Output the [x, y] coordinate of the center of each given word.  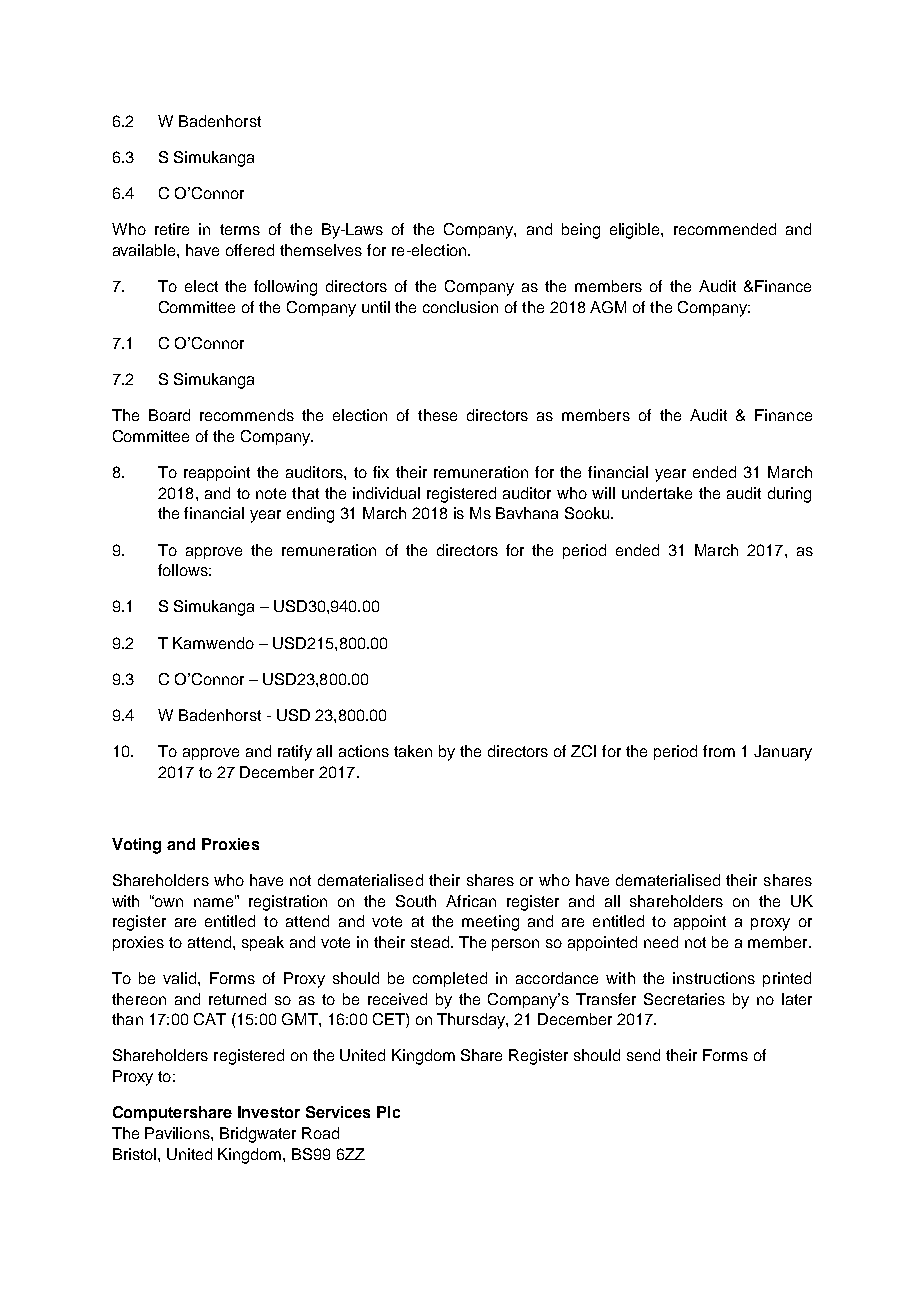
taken [413, 751]
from [719, 751]
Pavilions [178, 1133]
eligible [636, 231]
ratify [295, 753]
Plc [388, 1112]
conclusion [460, 307]
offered [250, 250]
